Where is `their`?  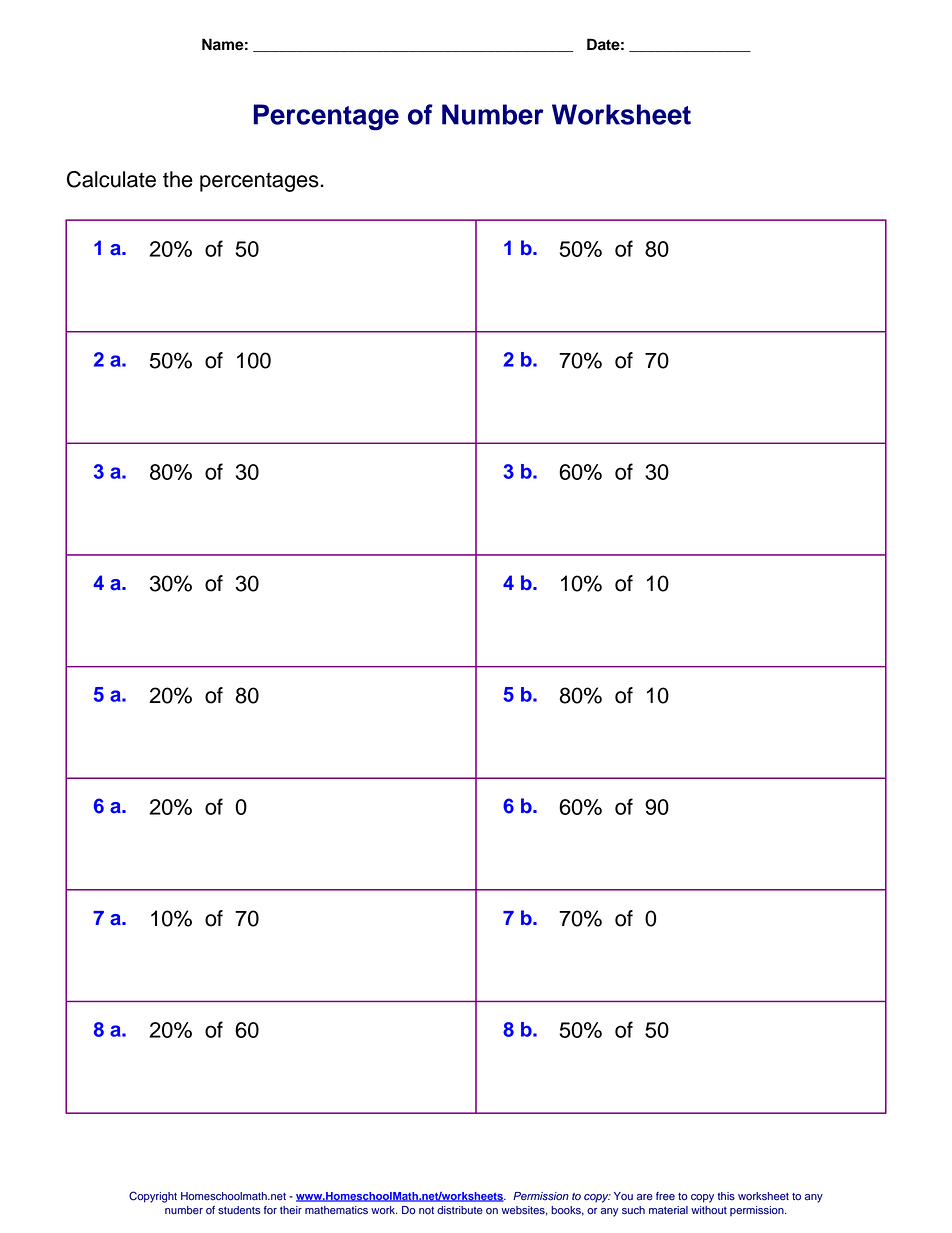
their is located at coordinates (291, 1210).
